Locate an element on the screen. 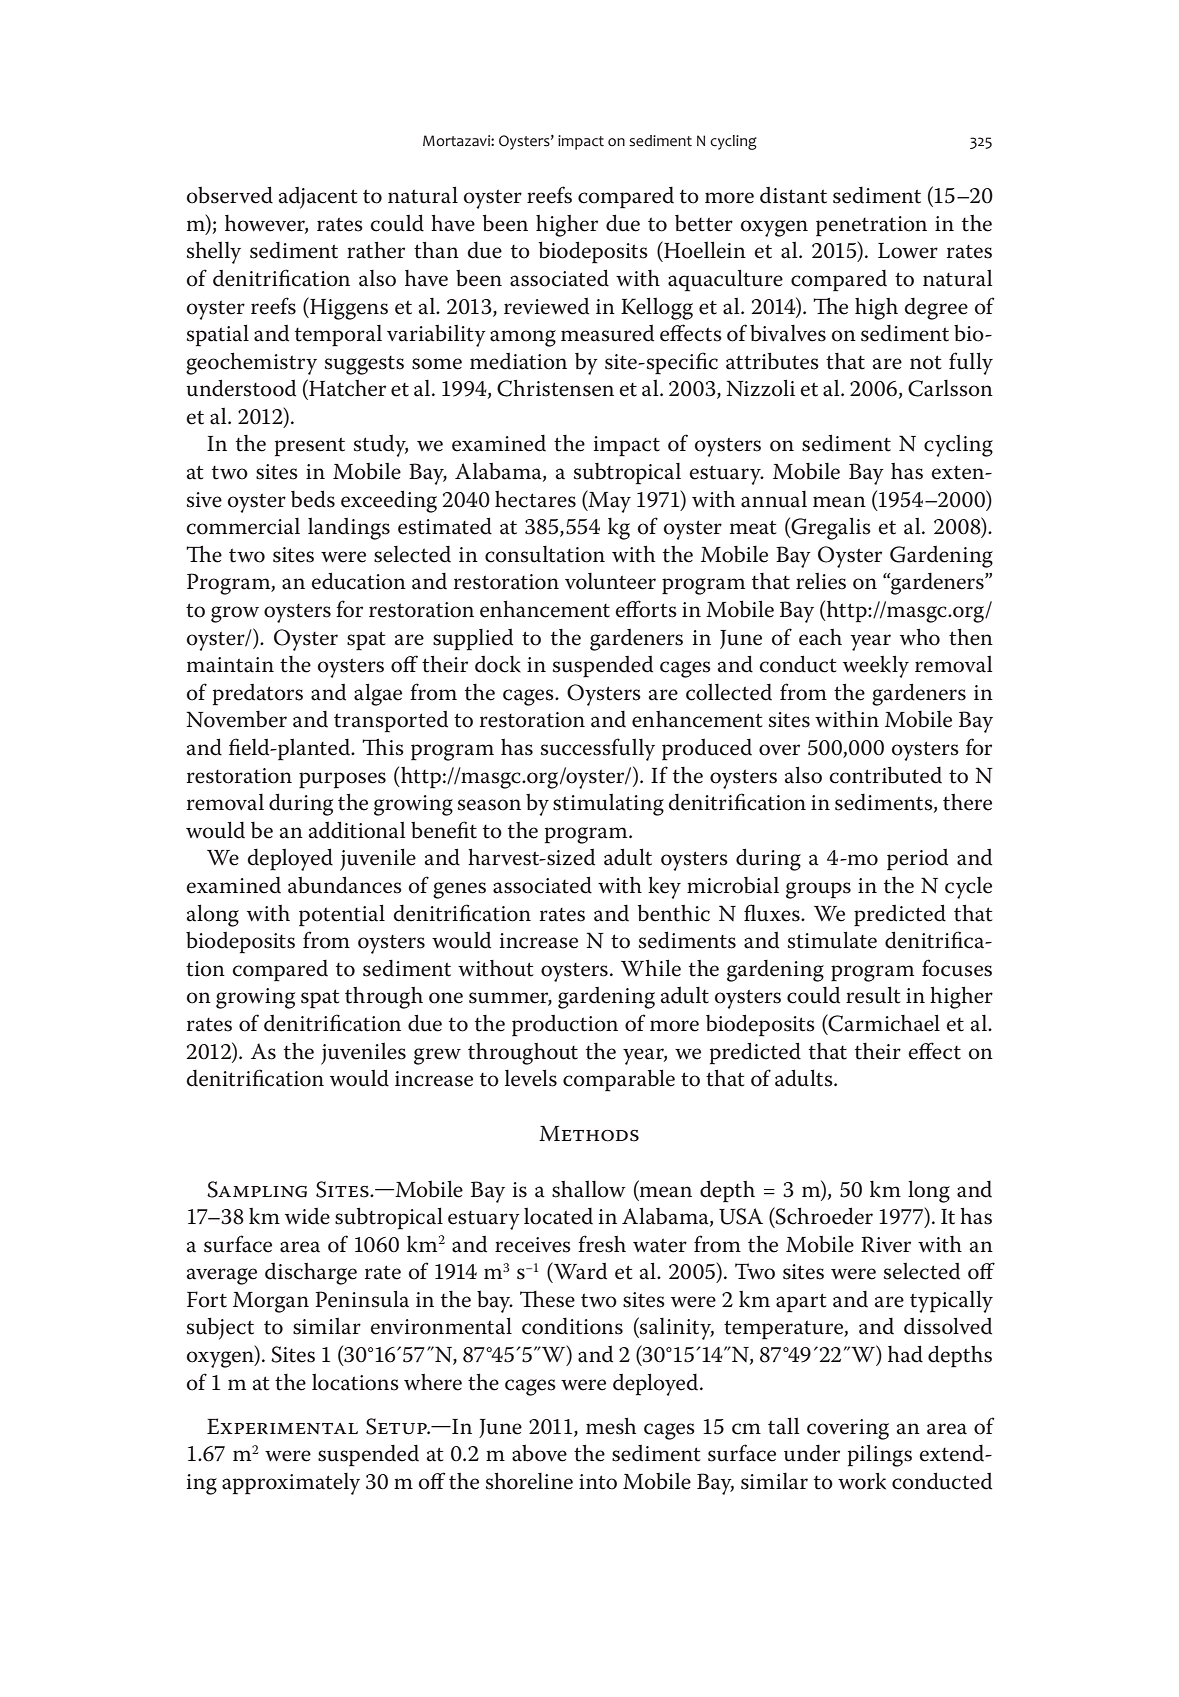 This screenshot has width=1179, height=1697. period is located at coordinates (917, 860).
